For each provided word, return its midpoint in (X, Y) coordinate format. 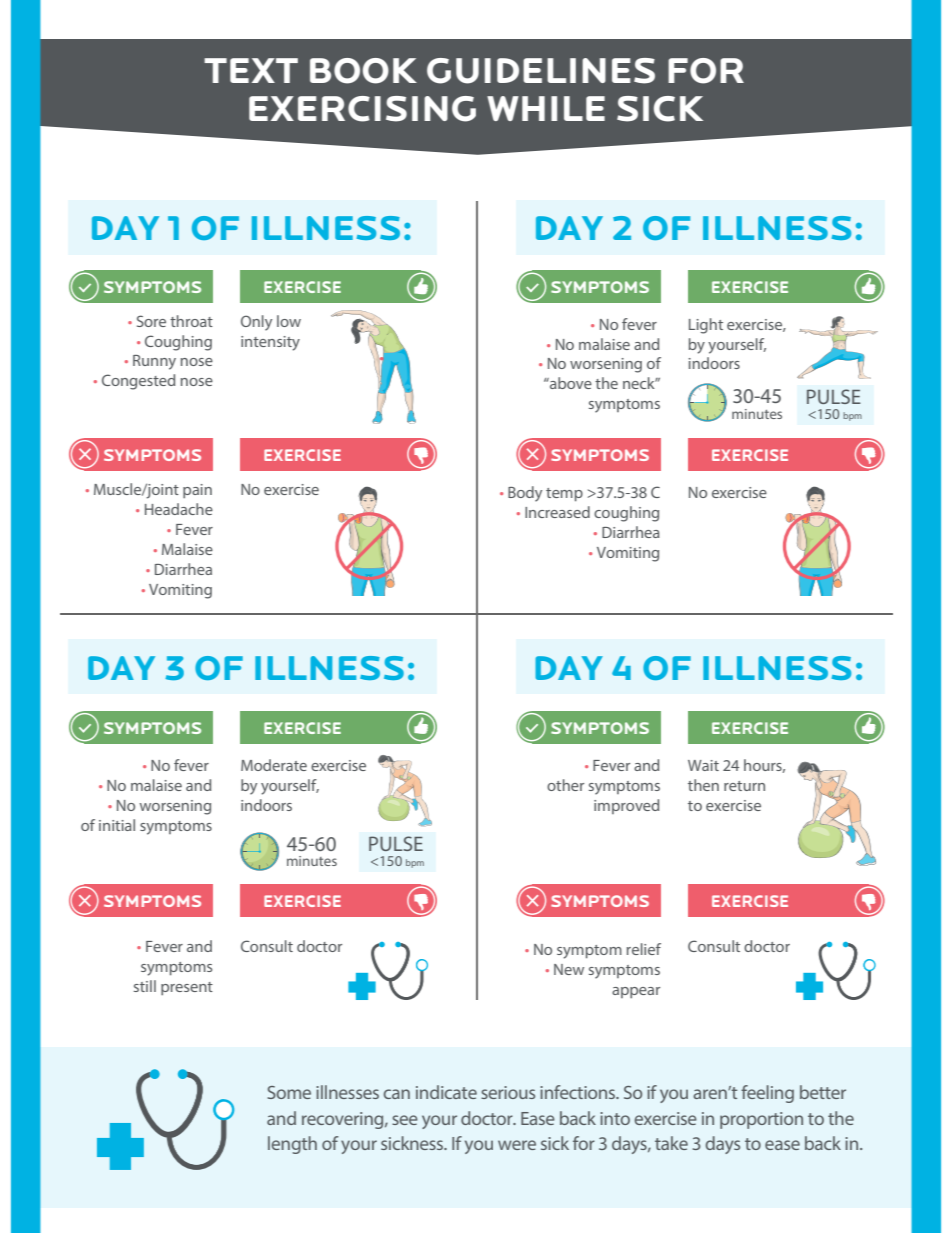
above (570, 383)
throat (191, 321)
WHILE (546, 108)
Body (525, 494)
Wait (703, 765)
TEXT (251, 70)
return (744, 786)
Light (706, 326)
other (565, 785)
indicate (446, 1092)
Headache (179, 509)
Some (289, 1092)
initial (117, 825)
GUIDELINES (541, 71)
